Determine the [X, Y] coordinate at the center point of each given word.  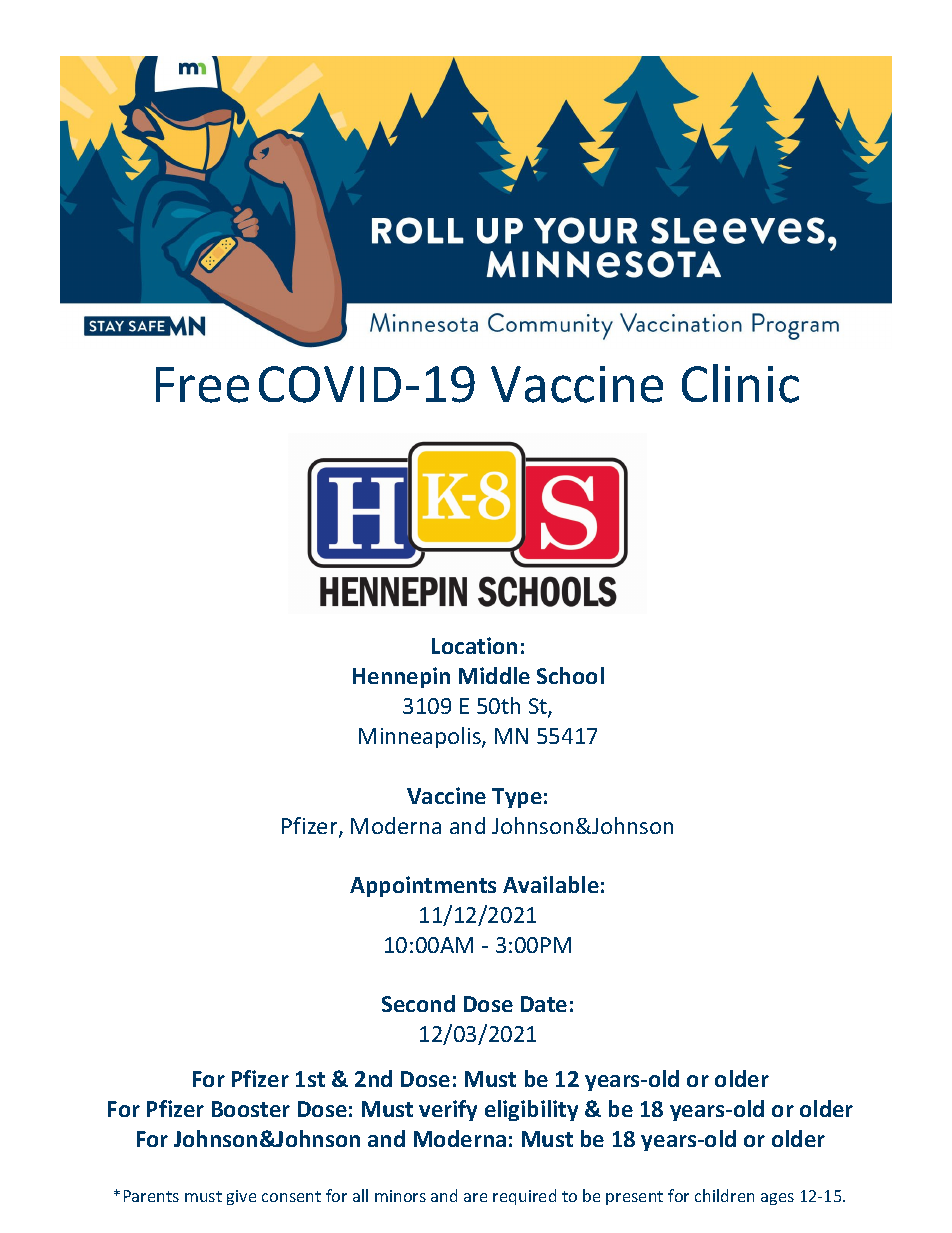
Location [474, 645]
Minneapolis [421, 737]
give [241, 1197]
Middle [494, 675]
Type [517, 798]
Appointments [423, 886]
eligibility [531, 1110]
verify [448, 1110]
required [524, 1197]
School [570, 675]
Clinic [740, 383]
